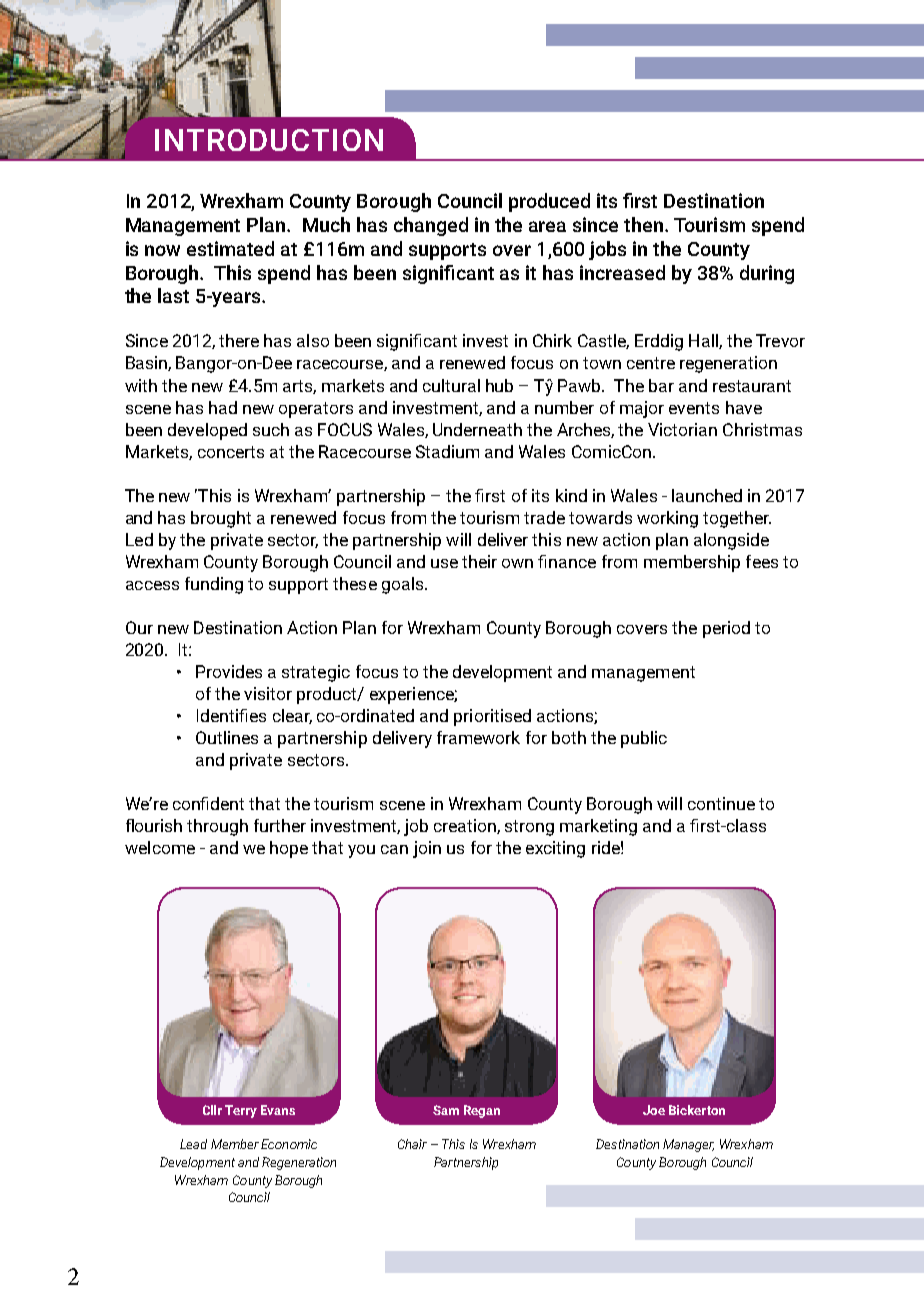 This screenshot has height=1311, width=924. Describe the element at coordinates (446, 1110) in the screenshot. I see `Sam` at that location.
